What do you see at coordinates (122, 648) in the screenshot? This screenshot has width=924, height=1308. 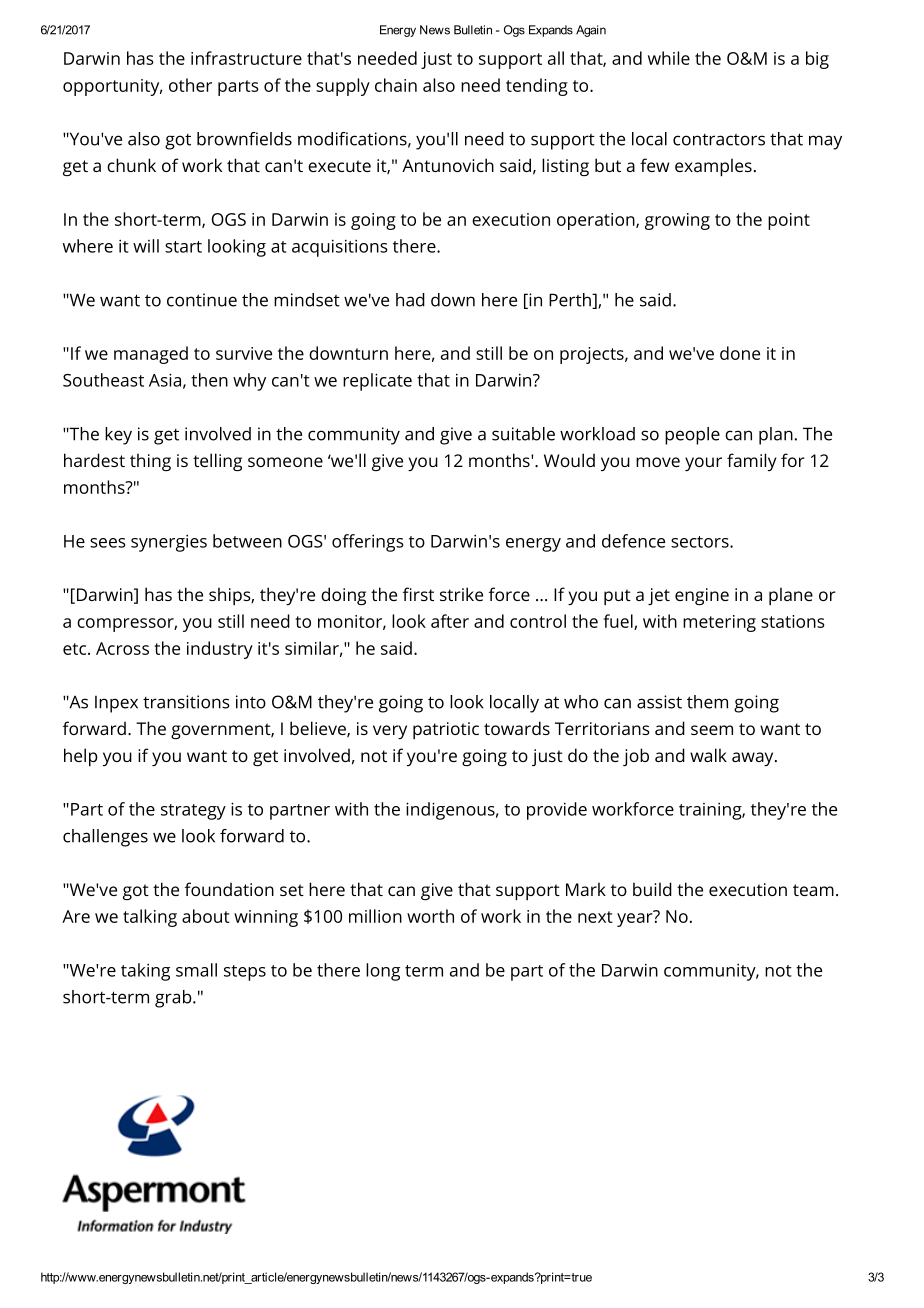 I see `Across` at bounding box center [122, 648].
